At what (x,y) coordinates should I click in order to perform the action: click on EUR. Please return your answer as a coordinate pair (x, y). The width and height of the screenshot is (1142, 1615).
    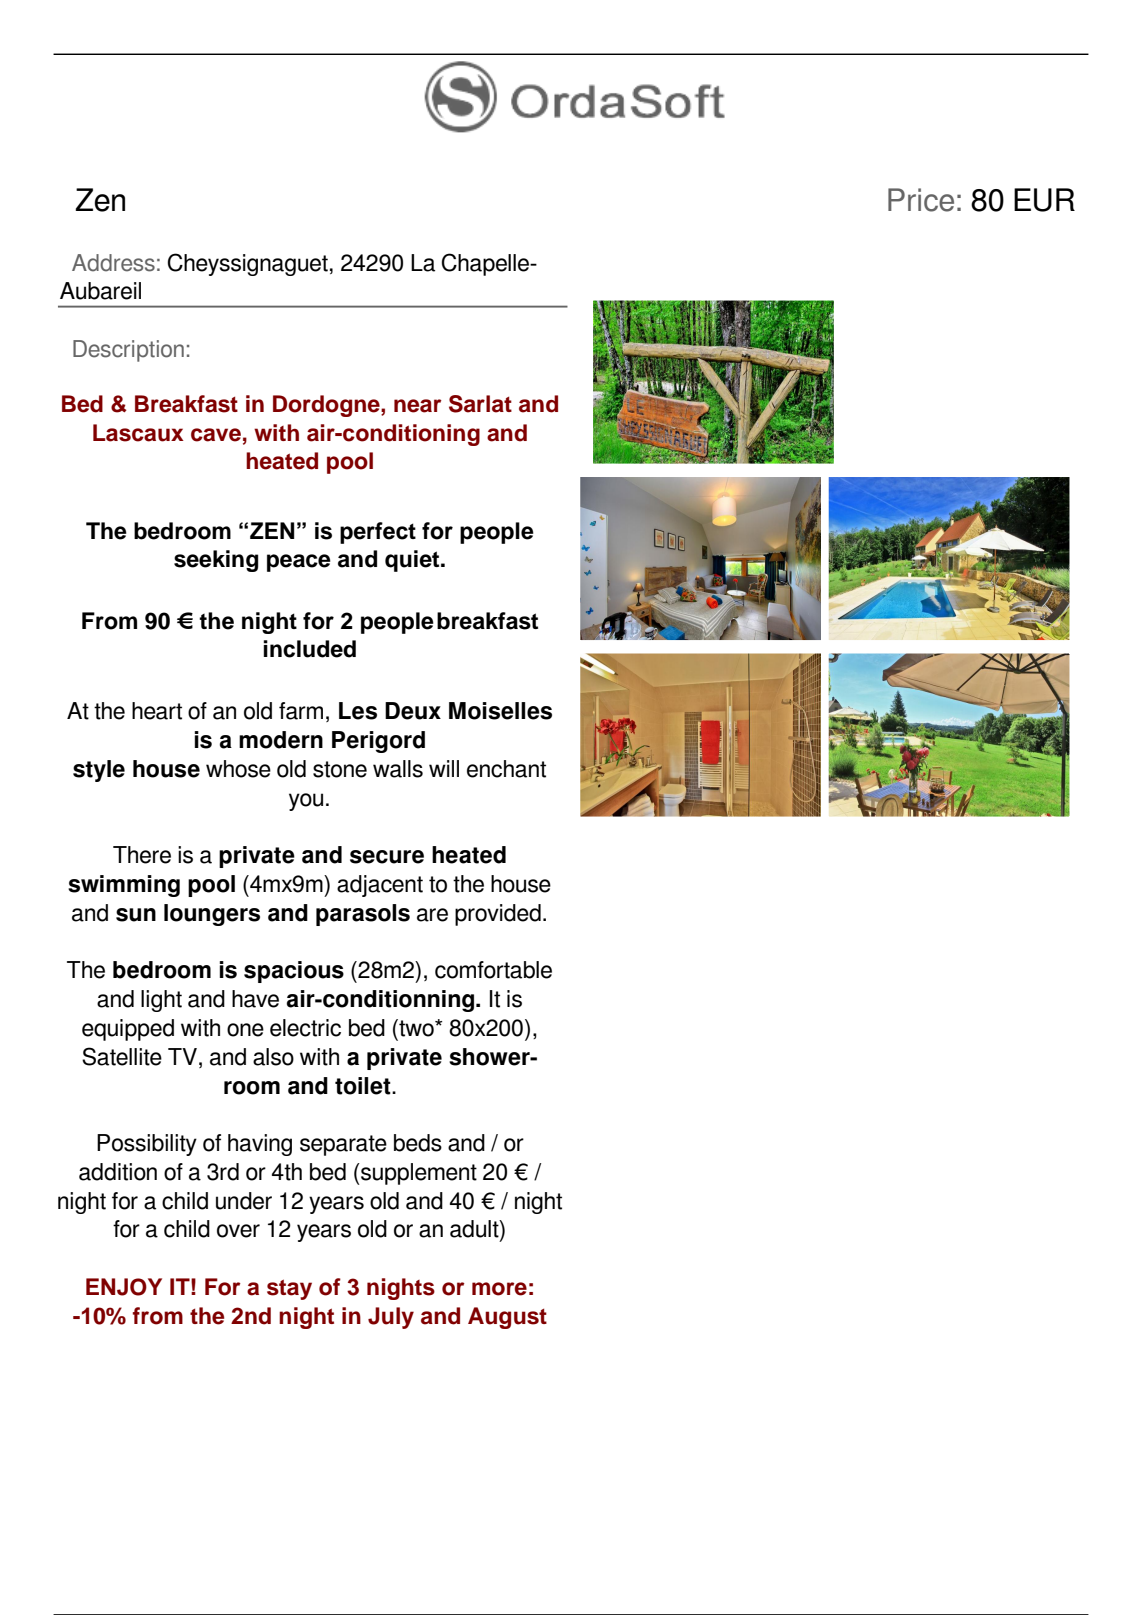
    Looking at the image, I should click on (1044, 200).
